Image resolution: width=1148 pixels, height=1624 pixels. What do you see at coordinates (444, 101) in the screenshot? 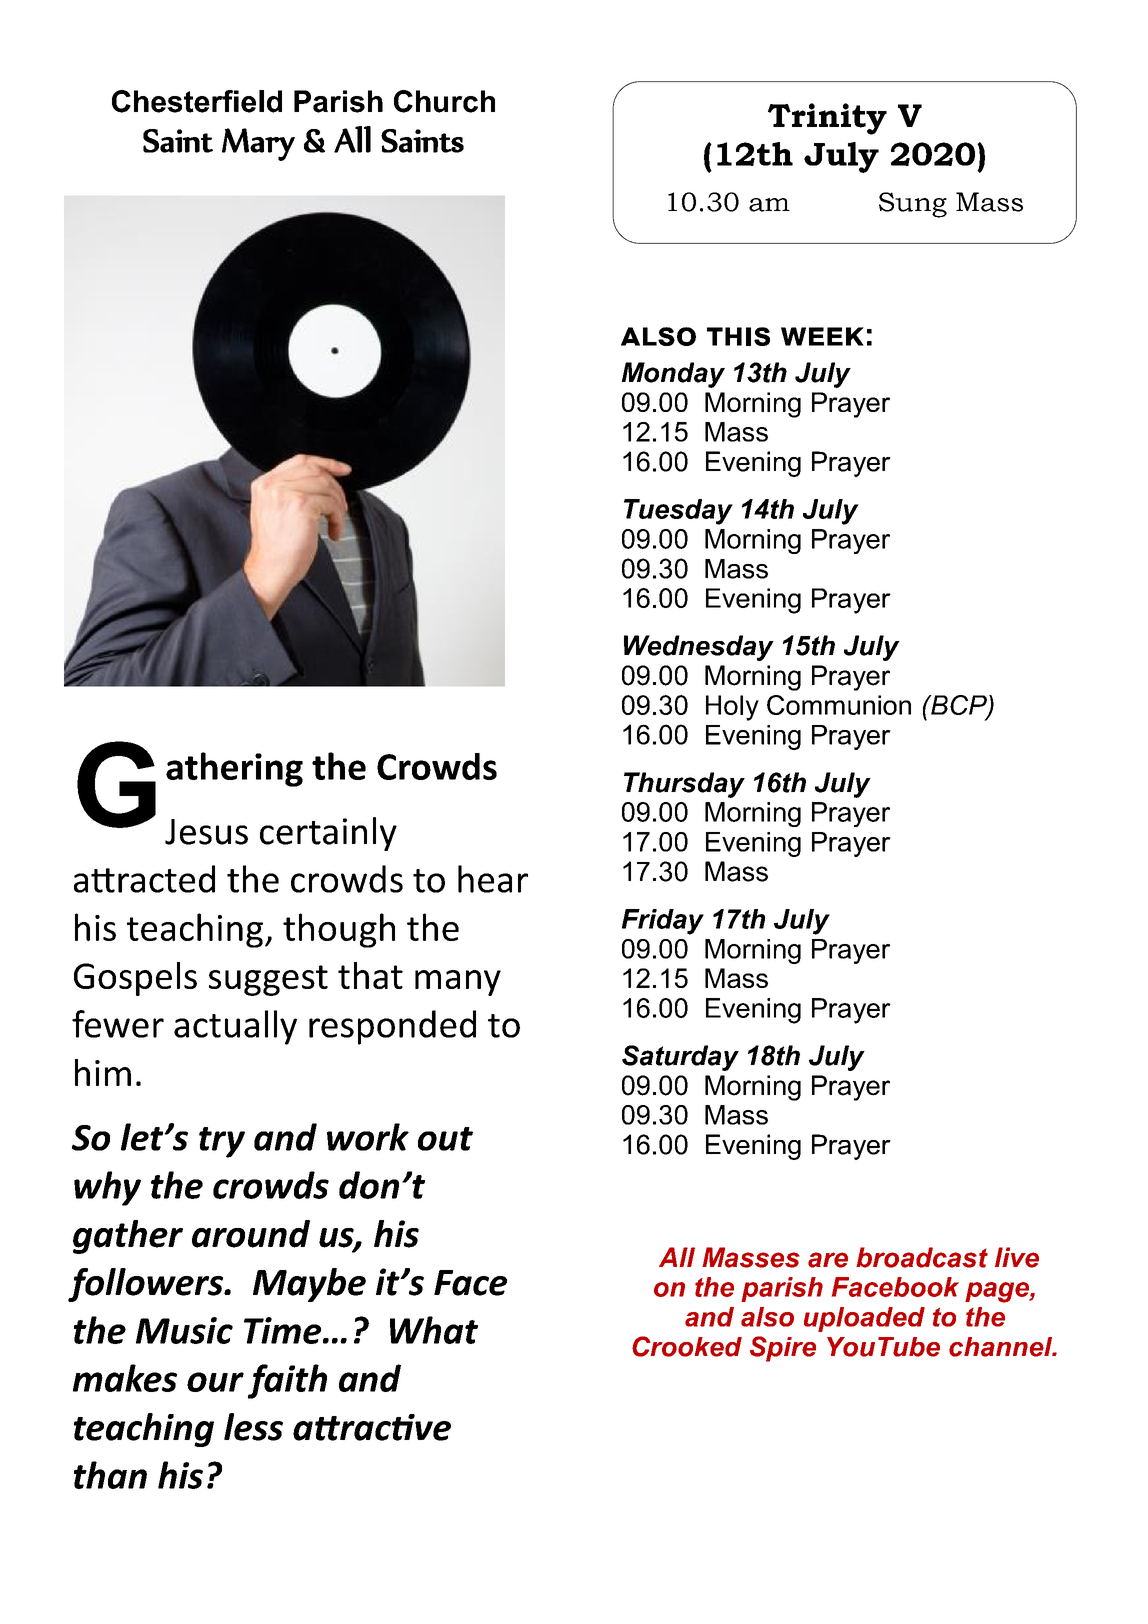
I see `Church` at bounding box center [444, 101].
